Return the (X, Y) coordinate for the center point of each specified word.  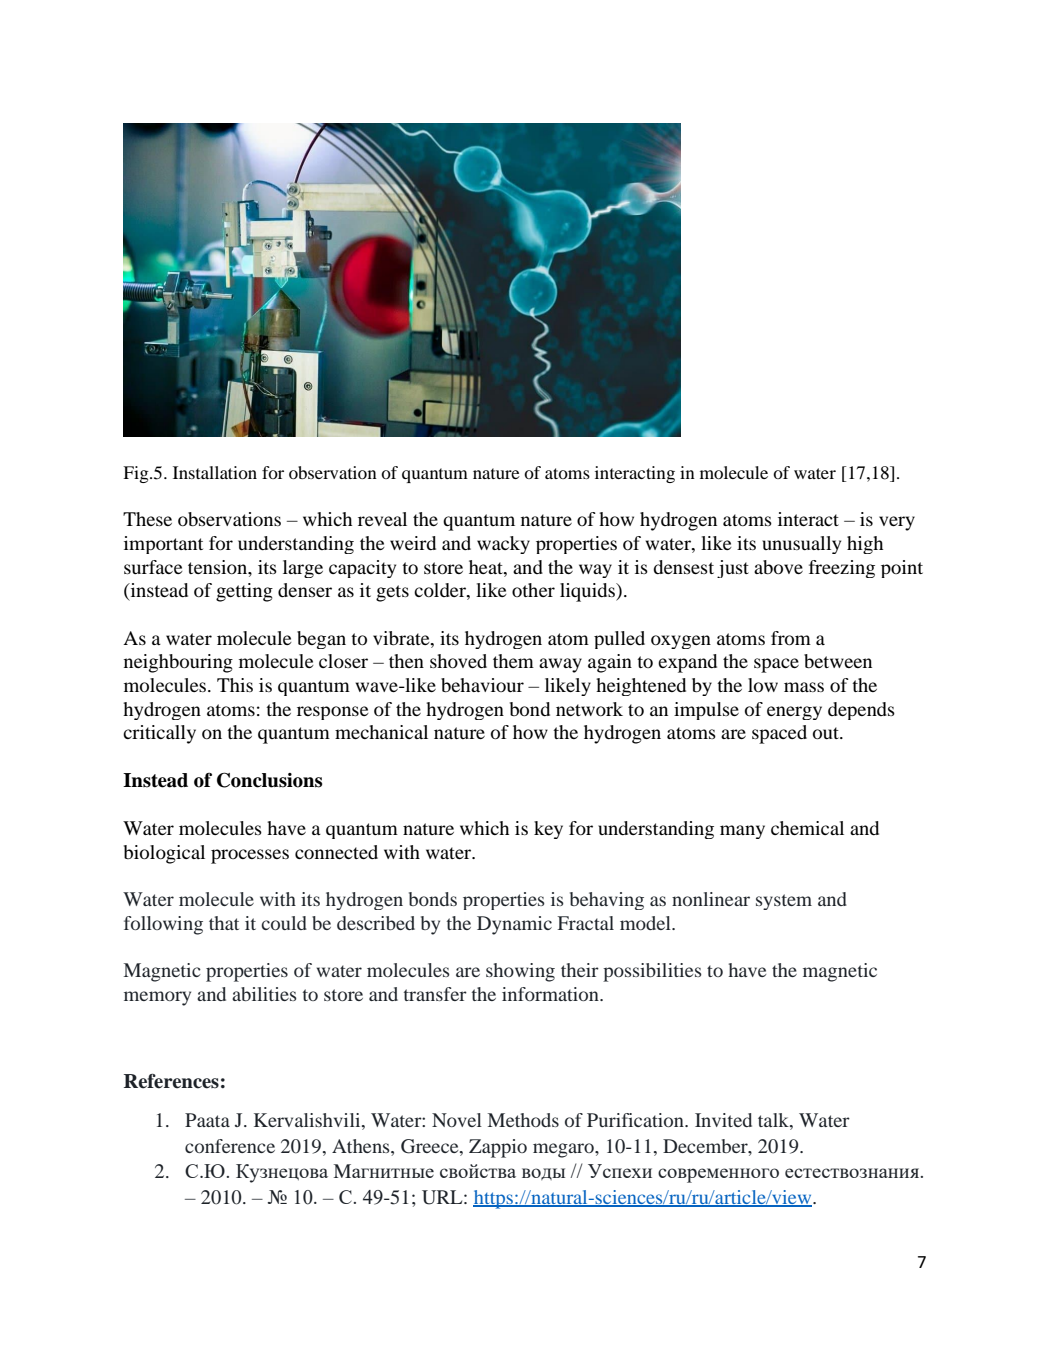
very (897, 523)
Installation (215, 472)
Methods (523, 1120)
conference (230, 1146)
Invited (723, 1120)
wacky (503, 545)
